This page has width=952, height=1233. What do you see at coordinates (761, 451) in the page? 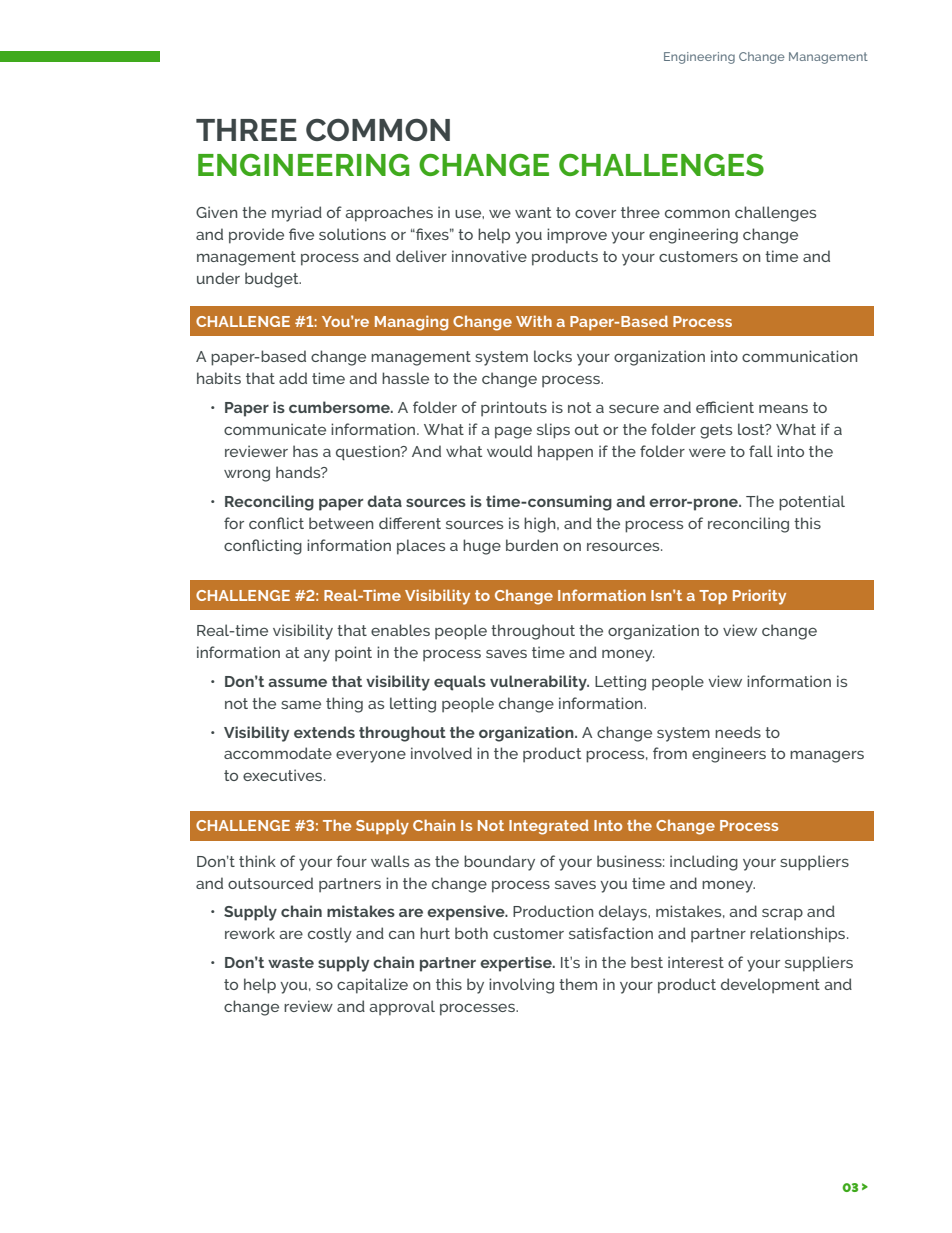
I see `fall` at bounding box center [761, 451].
